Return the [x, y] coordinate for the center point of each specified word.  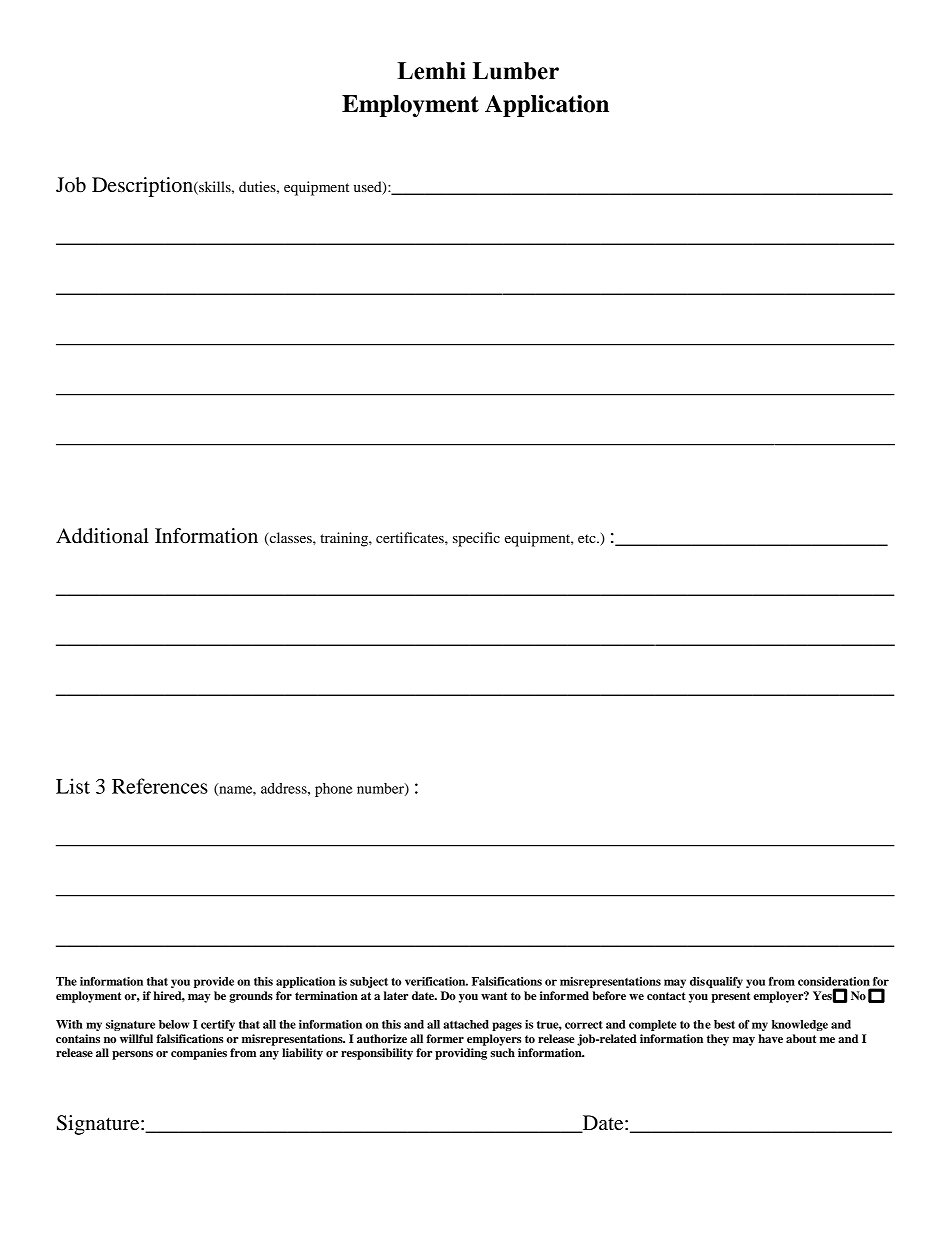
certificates [411, 537]
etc [588, 538]
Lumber [516, 71]
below [174, 1024]
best [724, 1024]
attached [466, 1024]
